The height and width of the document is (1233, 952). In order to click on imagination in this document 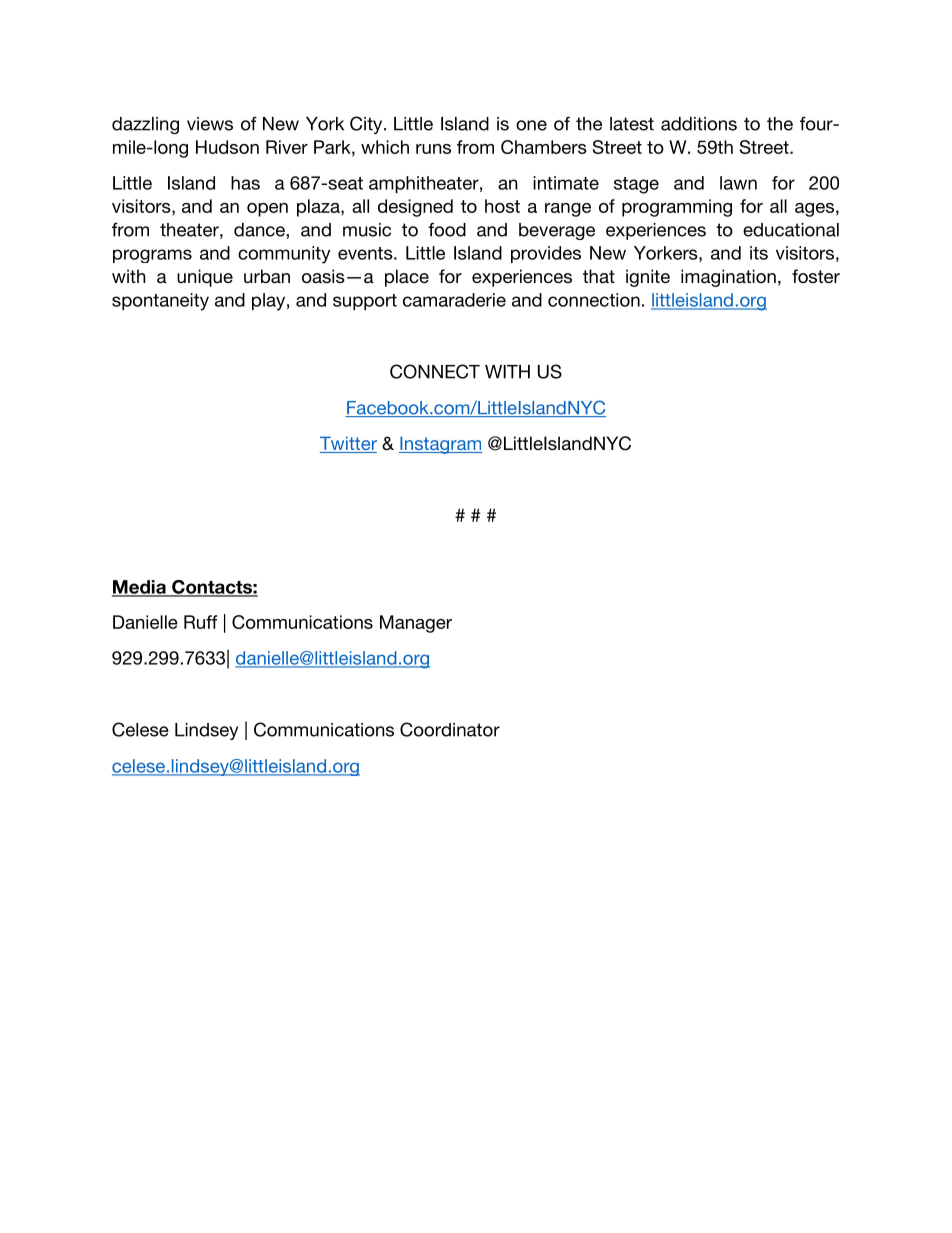, I will do `click(728, 278)`.
